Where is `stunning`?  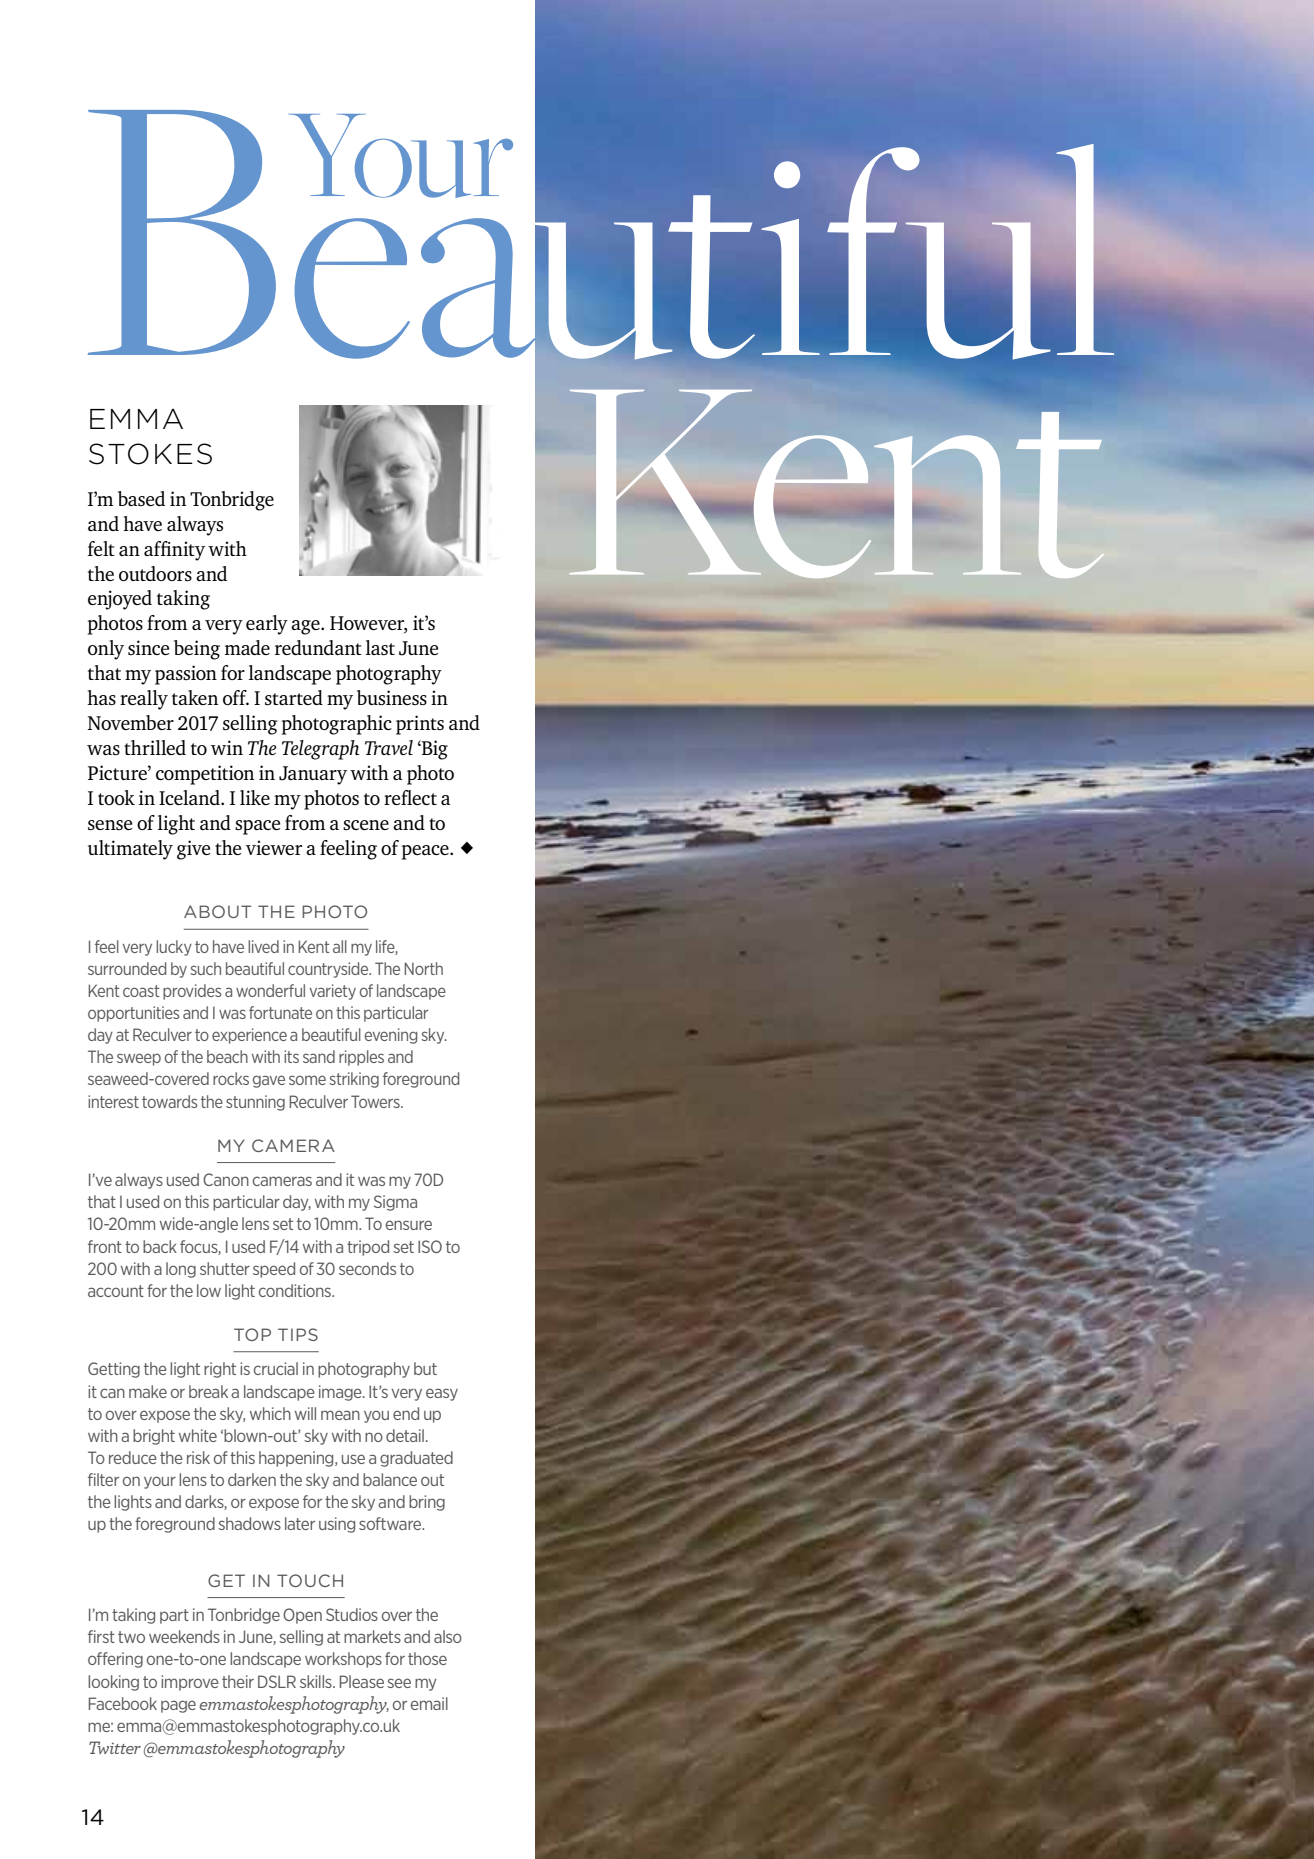 stunning is located at coordinates (255, 1103).
